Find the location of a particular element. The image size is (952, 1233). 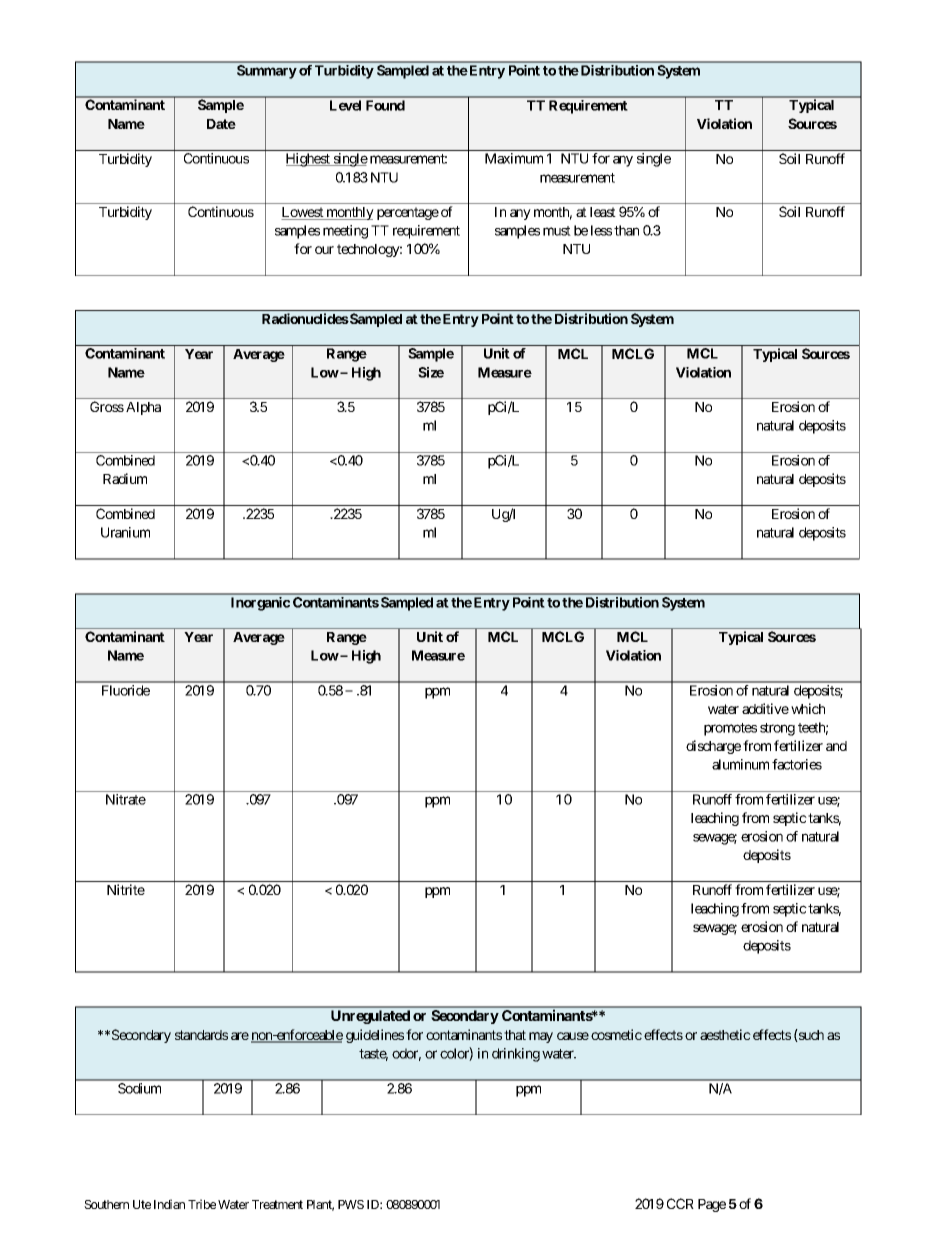

than is located at coordinates (626, 230).
